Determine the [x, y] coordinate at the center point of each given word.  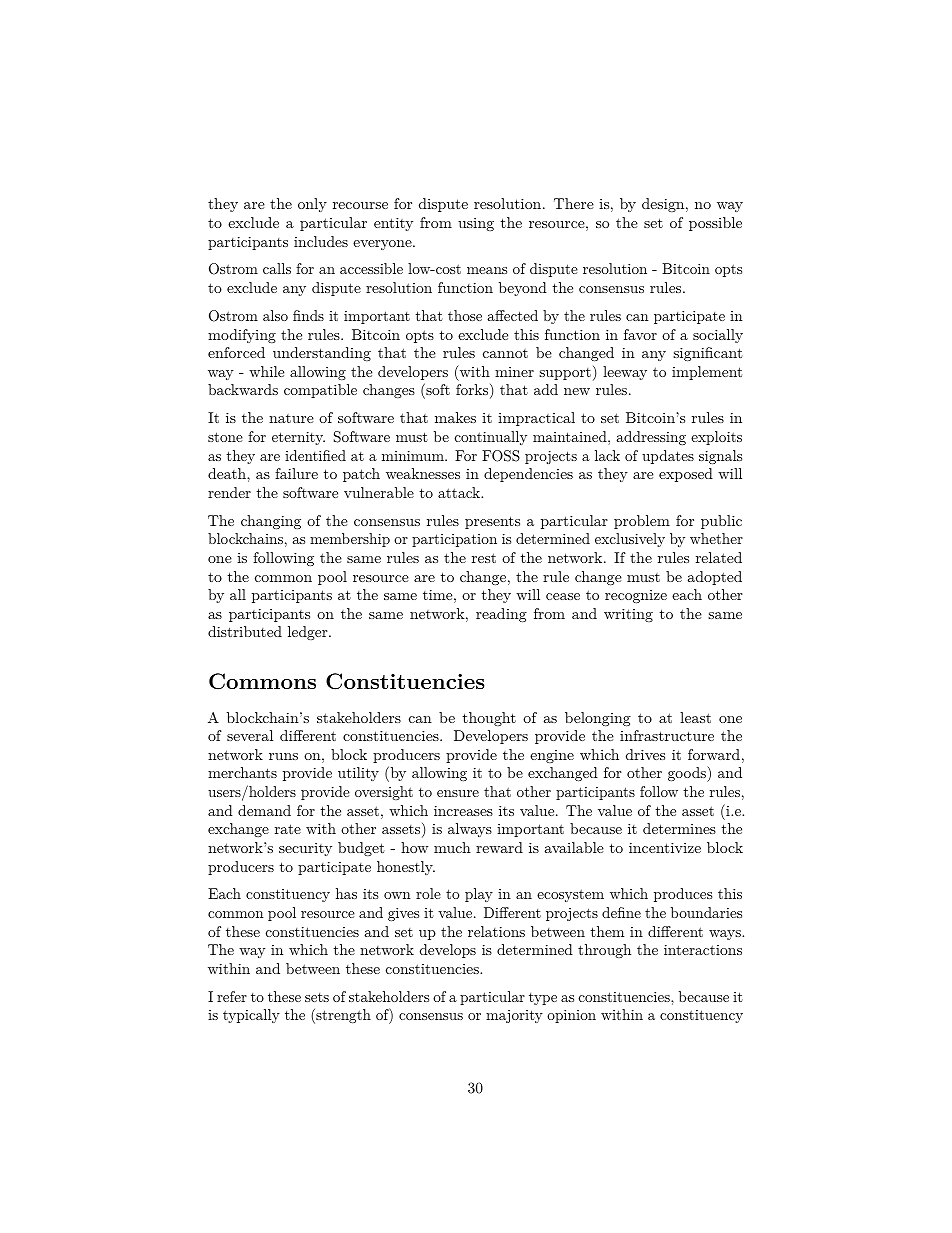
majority [514, 1016]
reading [501, 615]
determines [679, 828]
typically [251, 1016]
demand [264, 810]
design [663, 205]
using [476, 224]
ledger [309, 633]
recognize [636, 596]
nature [291, 418]
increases [463, 811]
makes [455, 417]
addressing [651, 438]
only [312, 205]
